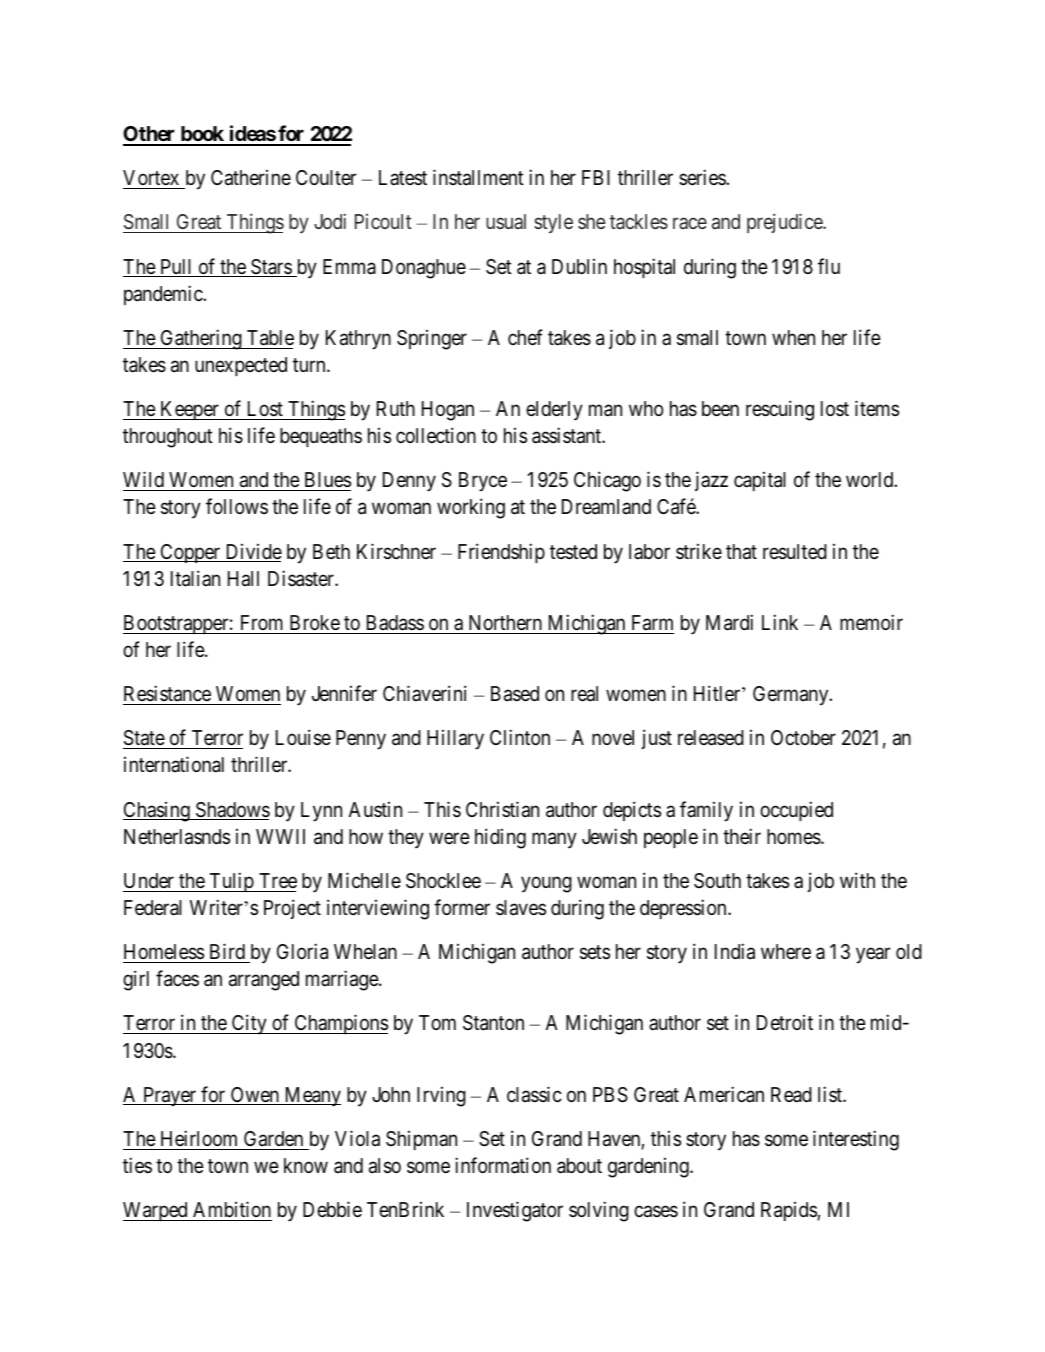 The width and height of the document is (1045, 1352). I want to click on Resistance, so click(167, 693).
